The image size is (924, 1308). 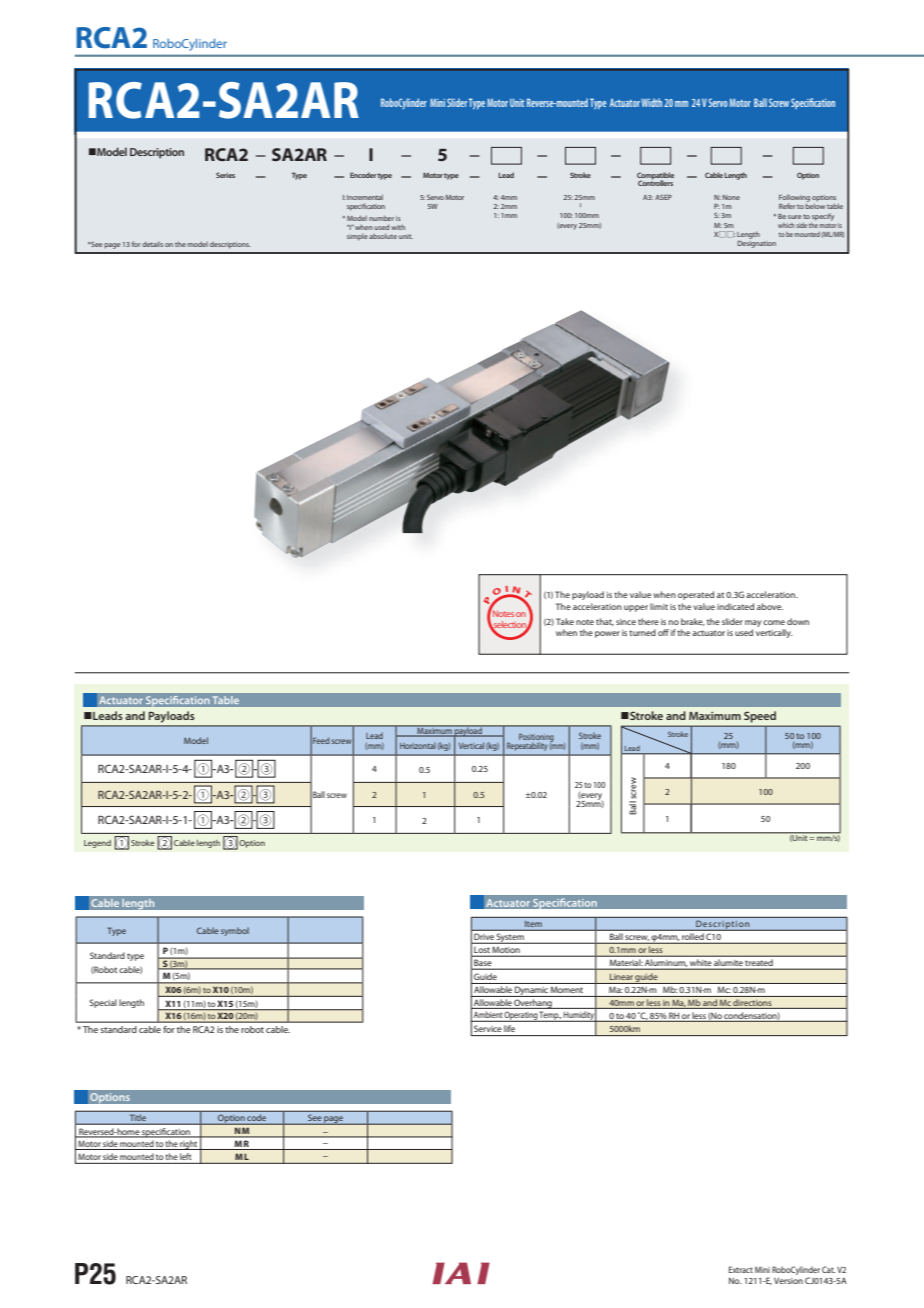 I want to click on Horizontal, so click(x=418, y=745).
